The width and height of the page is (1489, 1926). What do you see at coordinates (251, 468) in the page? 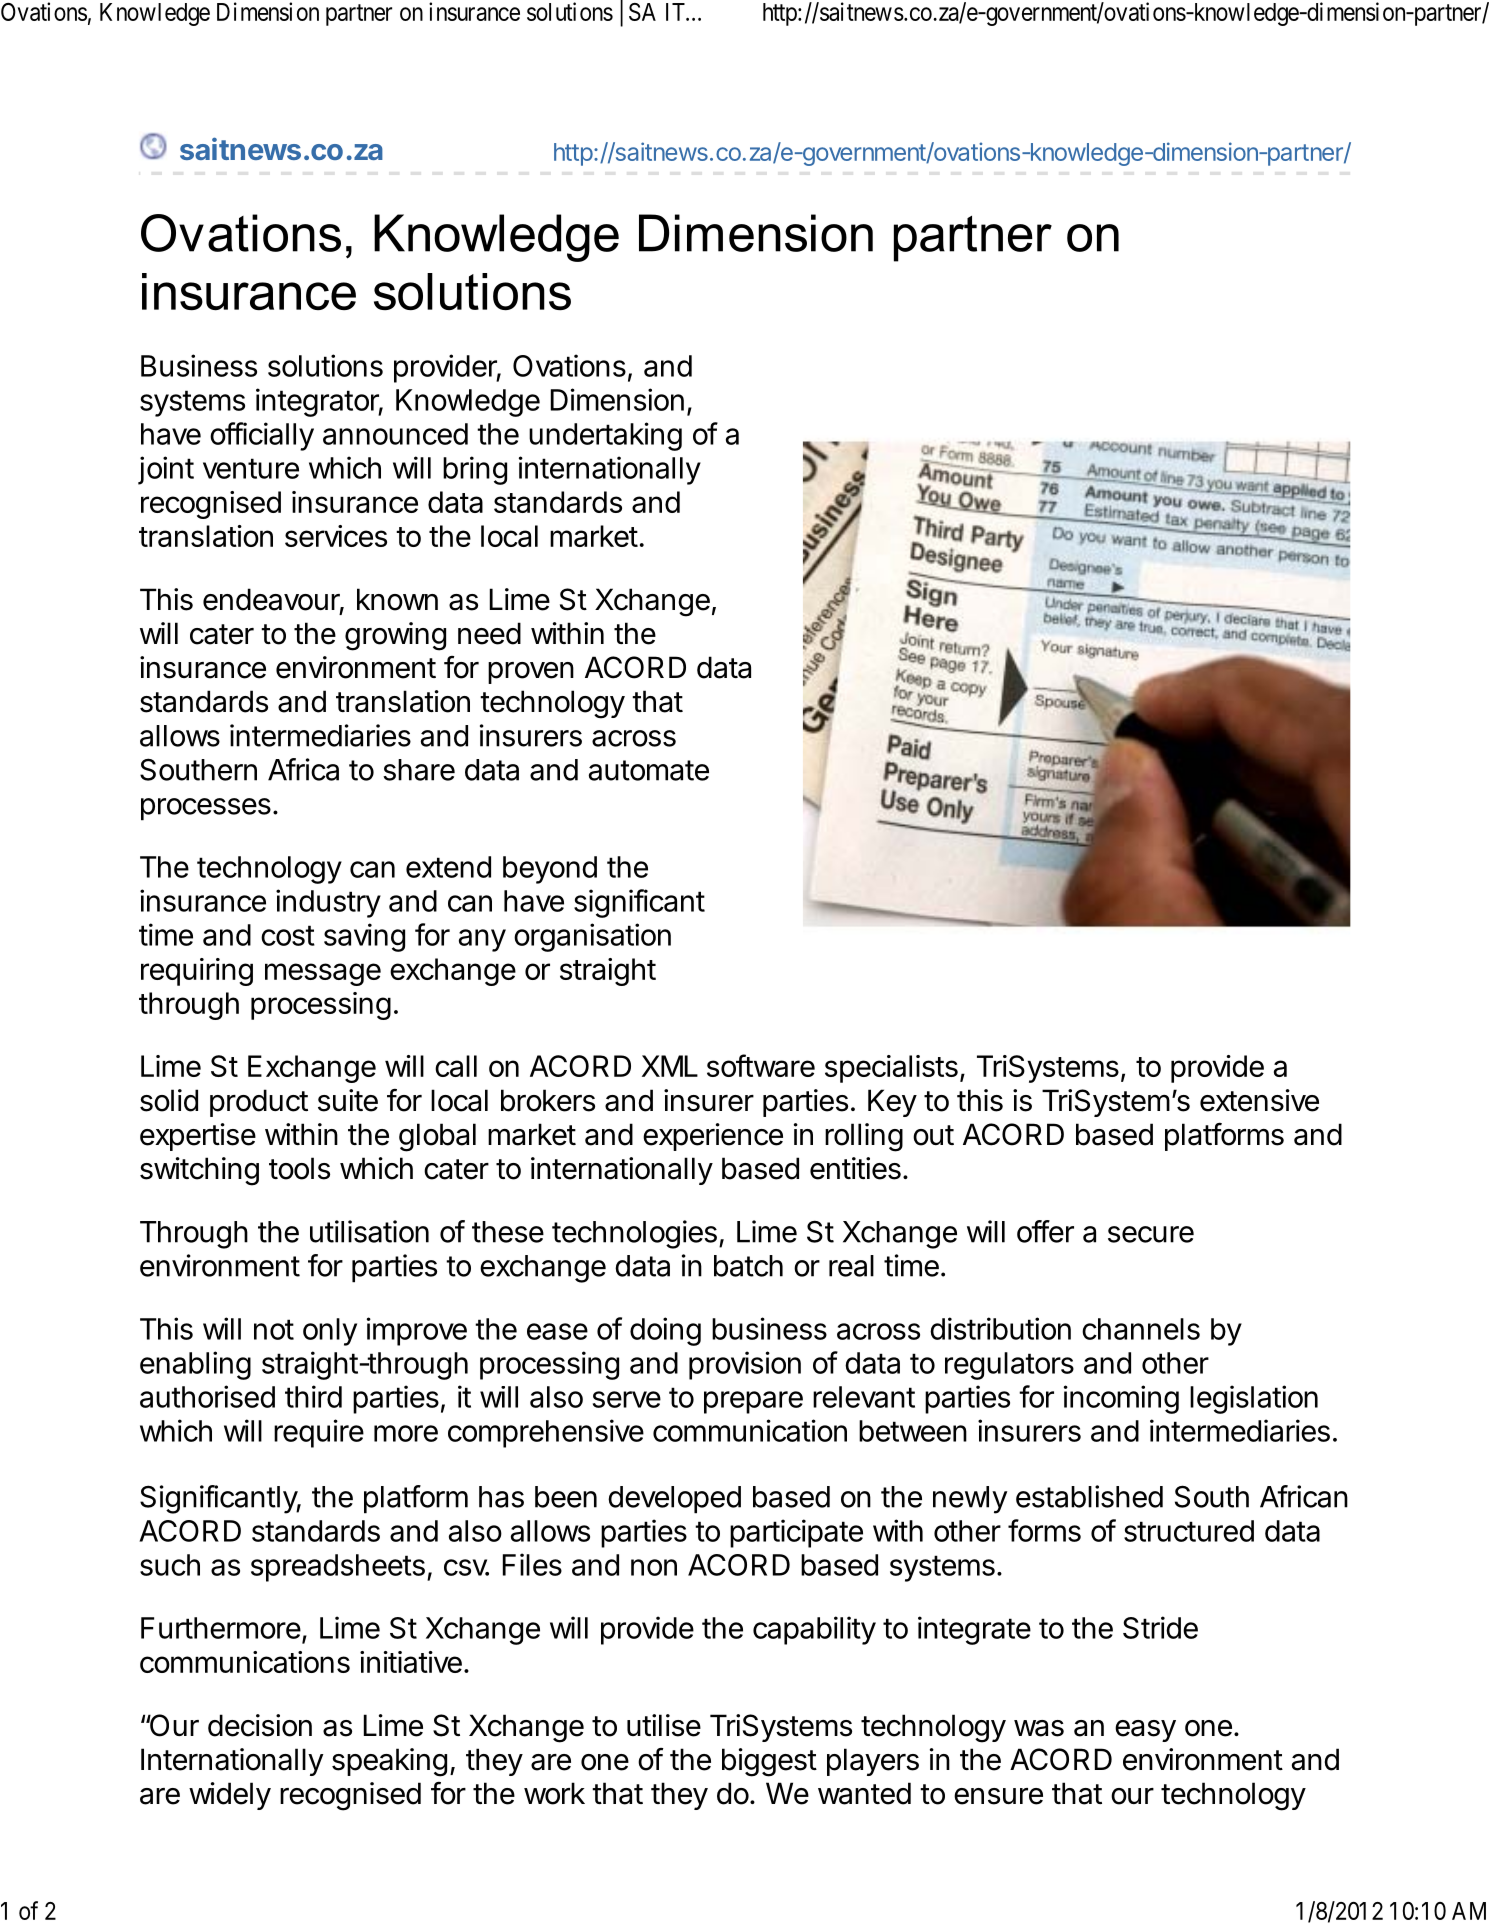
I see `venture` at bounding box center [251, 468].
